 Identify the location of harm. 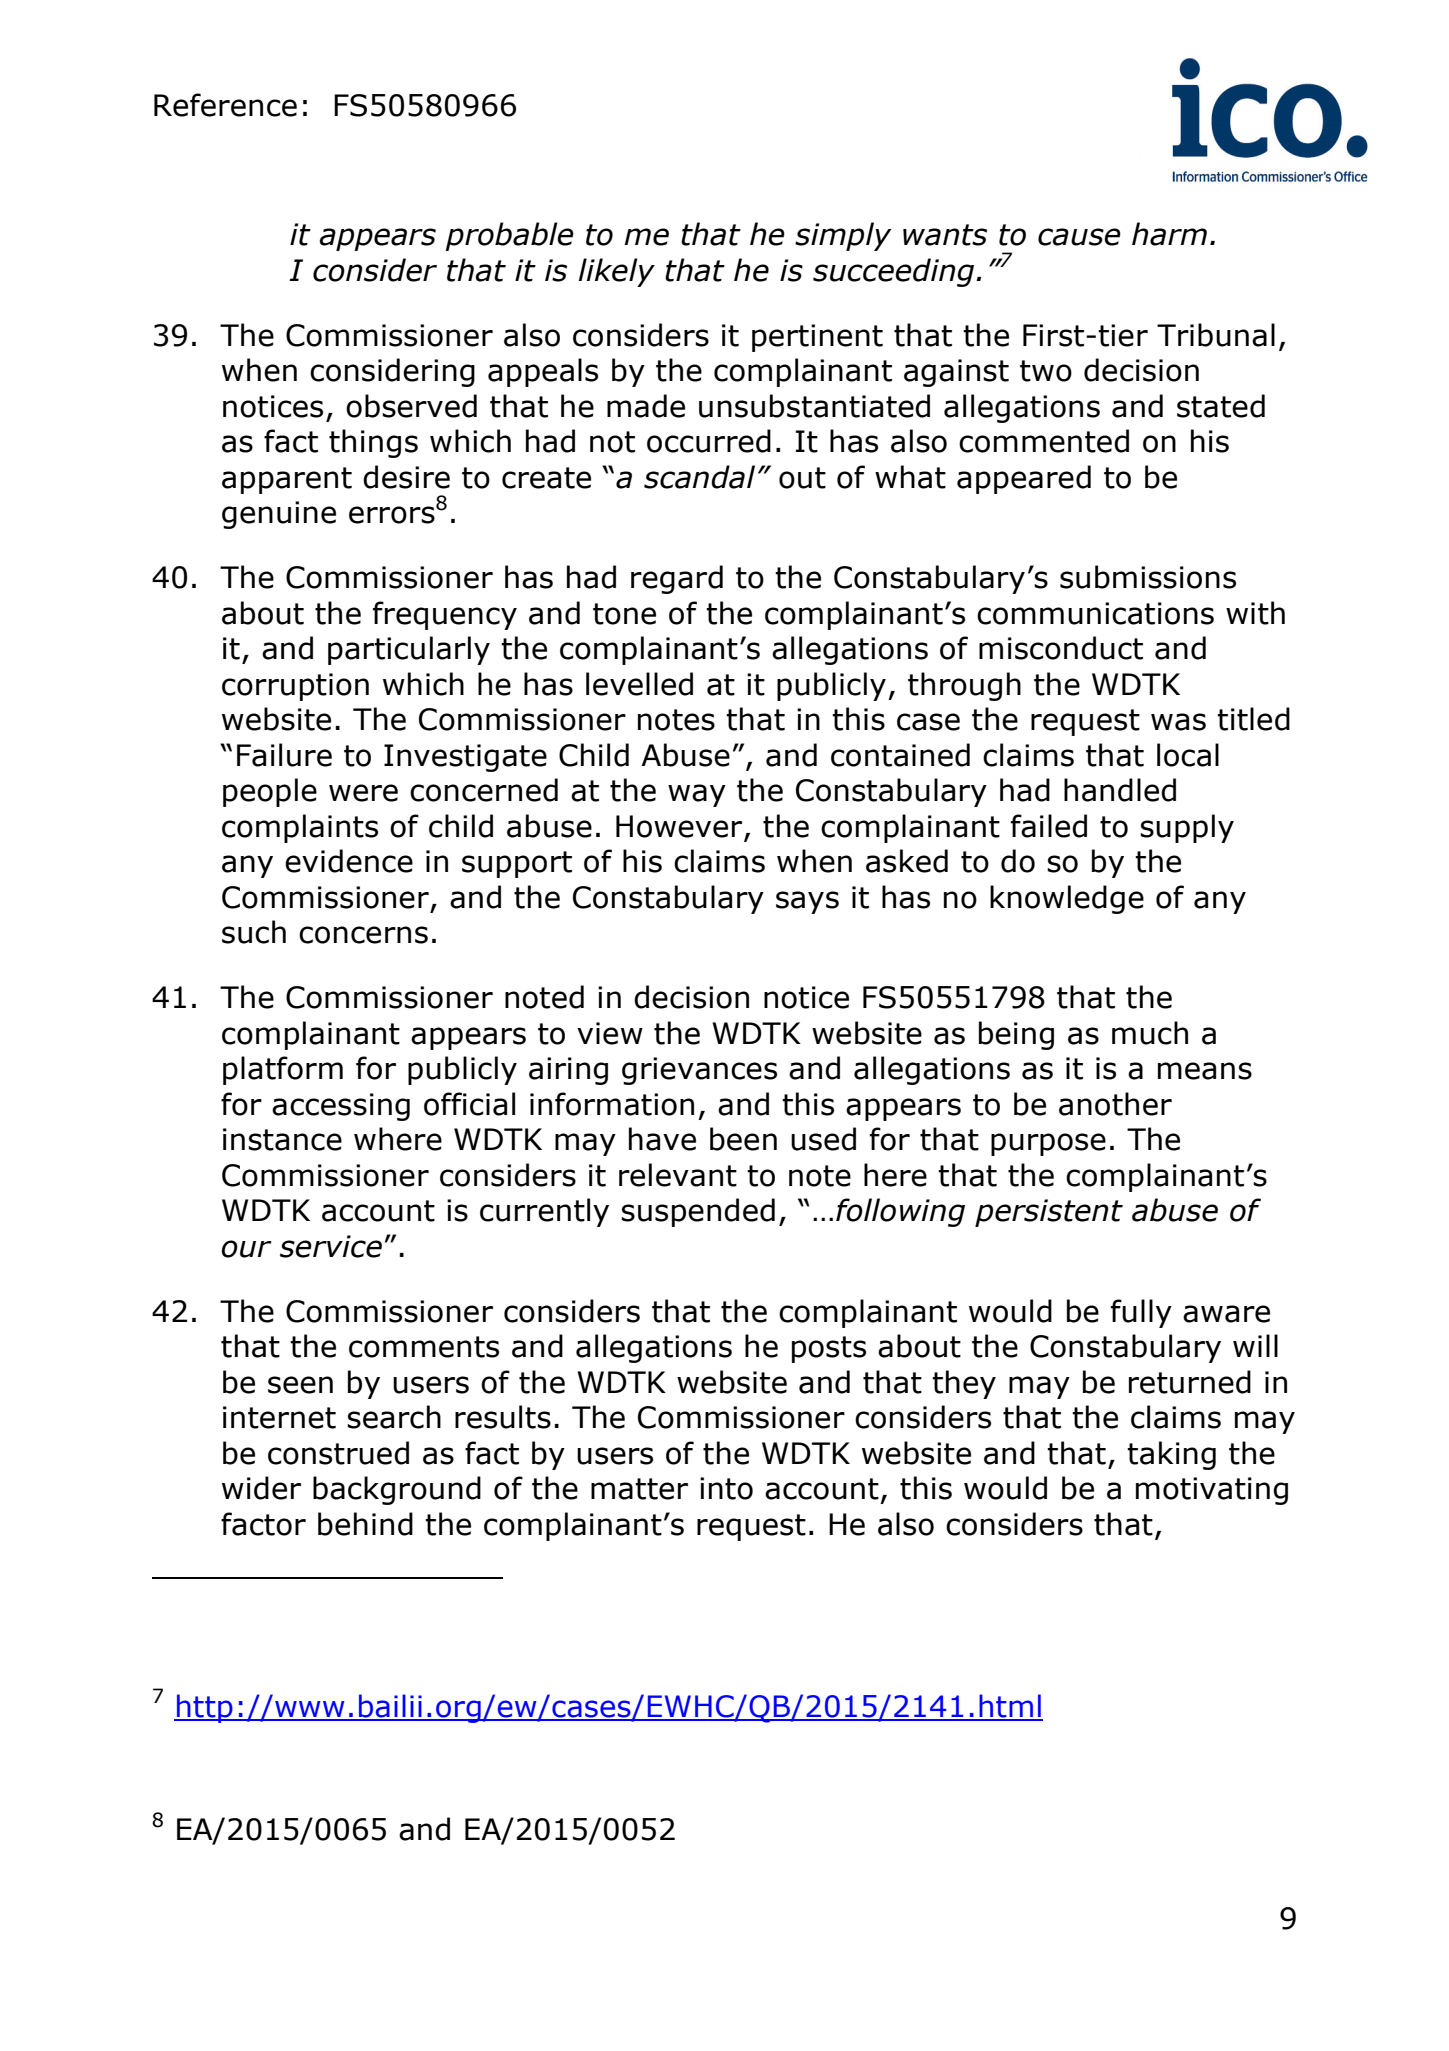
(1169, 234).
